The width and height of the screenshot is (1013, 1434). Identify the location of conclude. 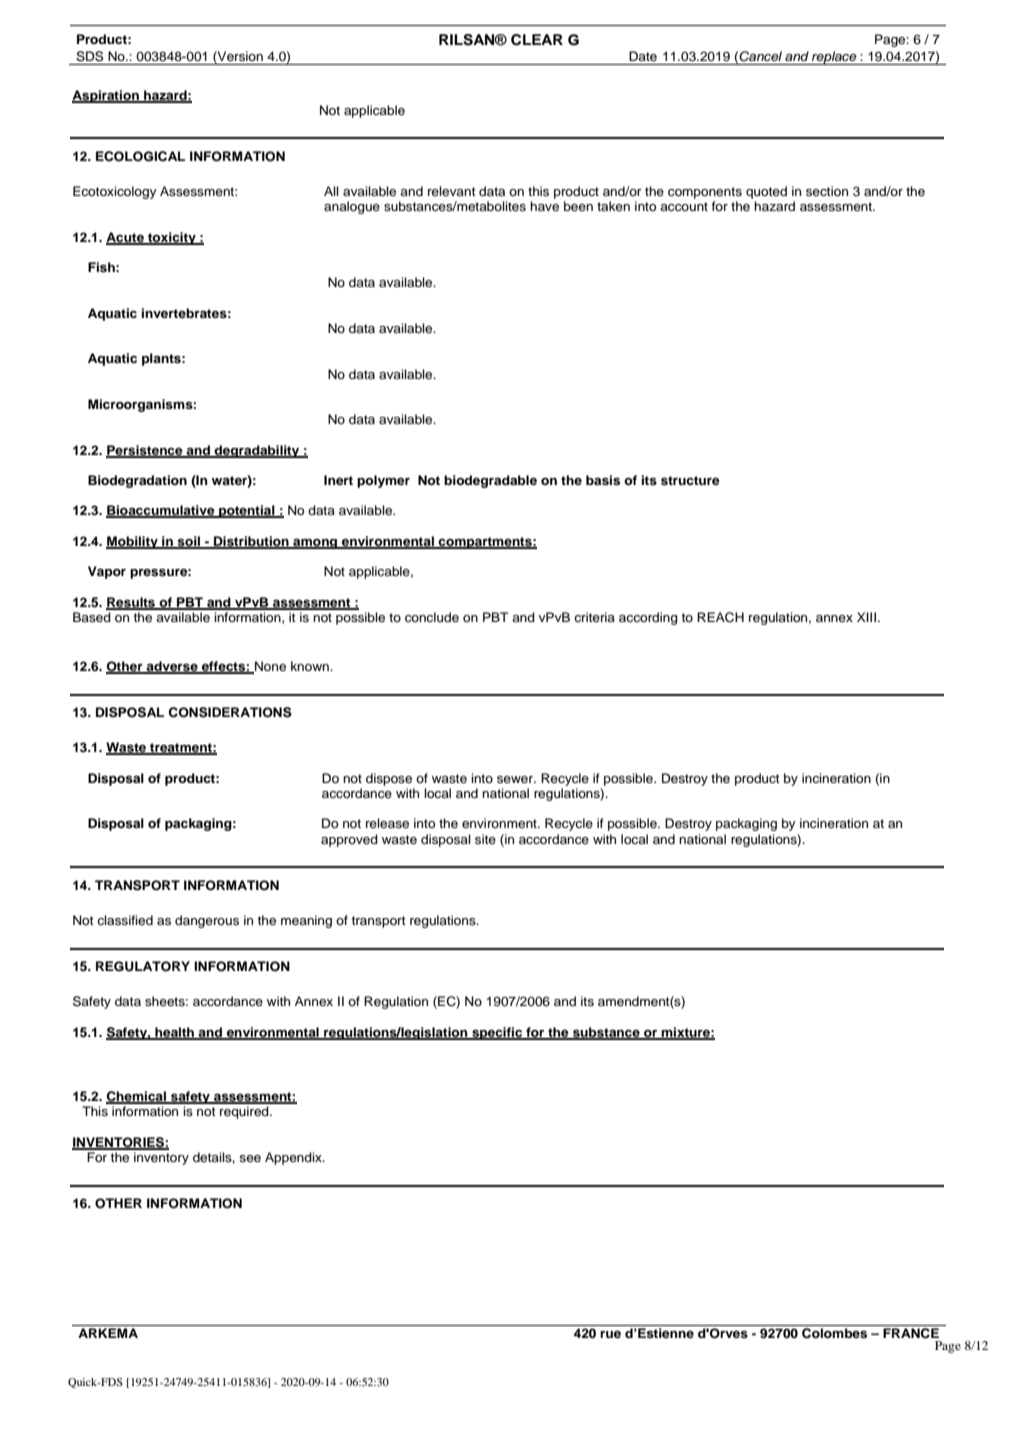
(432, 617).
